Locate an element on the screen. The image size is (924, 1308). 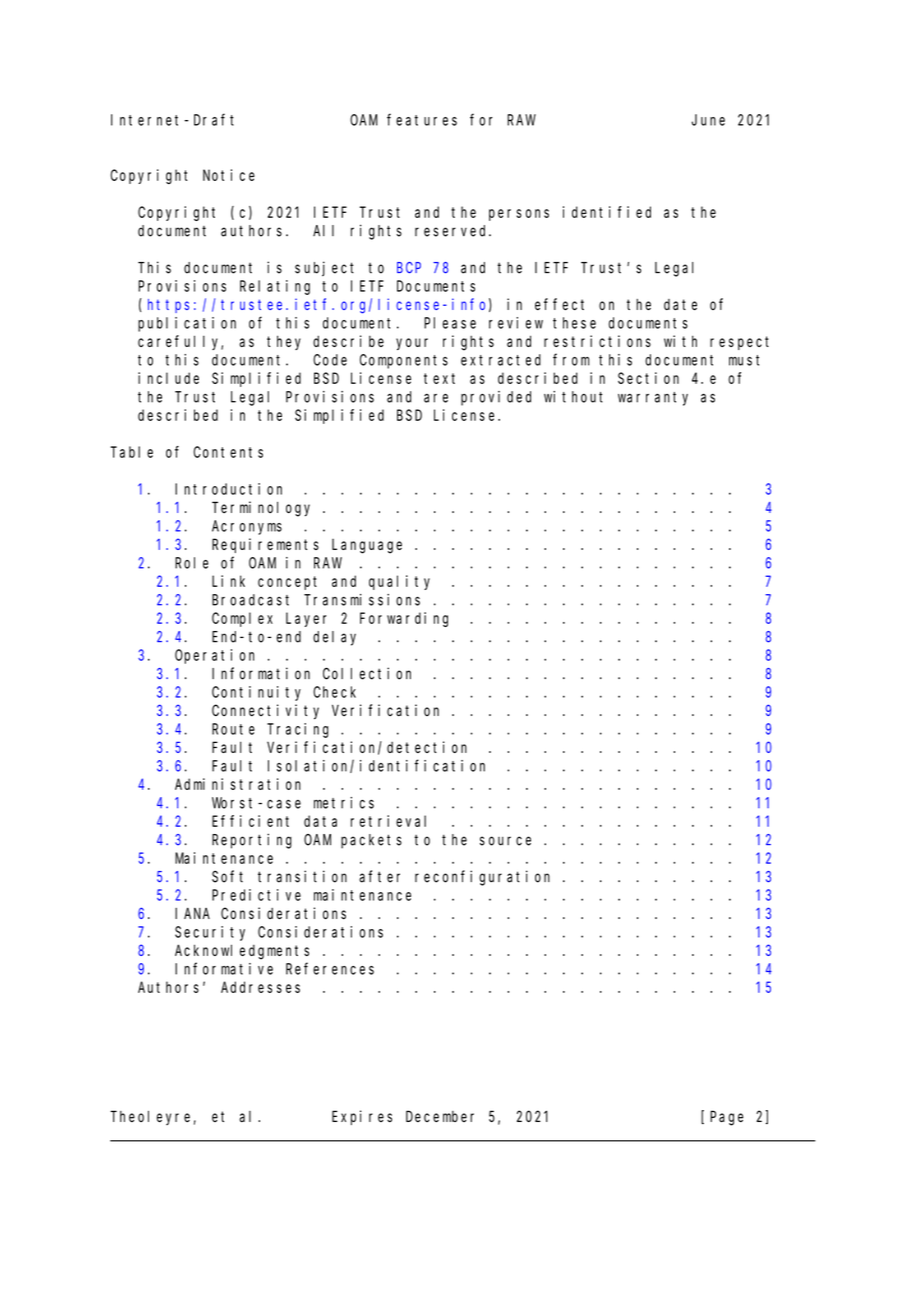
Expires is located at coordinates (362, 1117).
